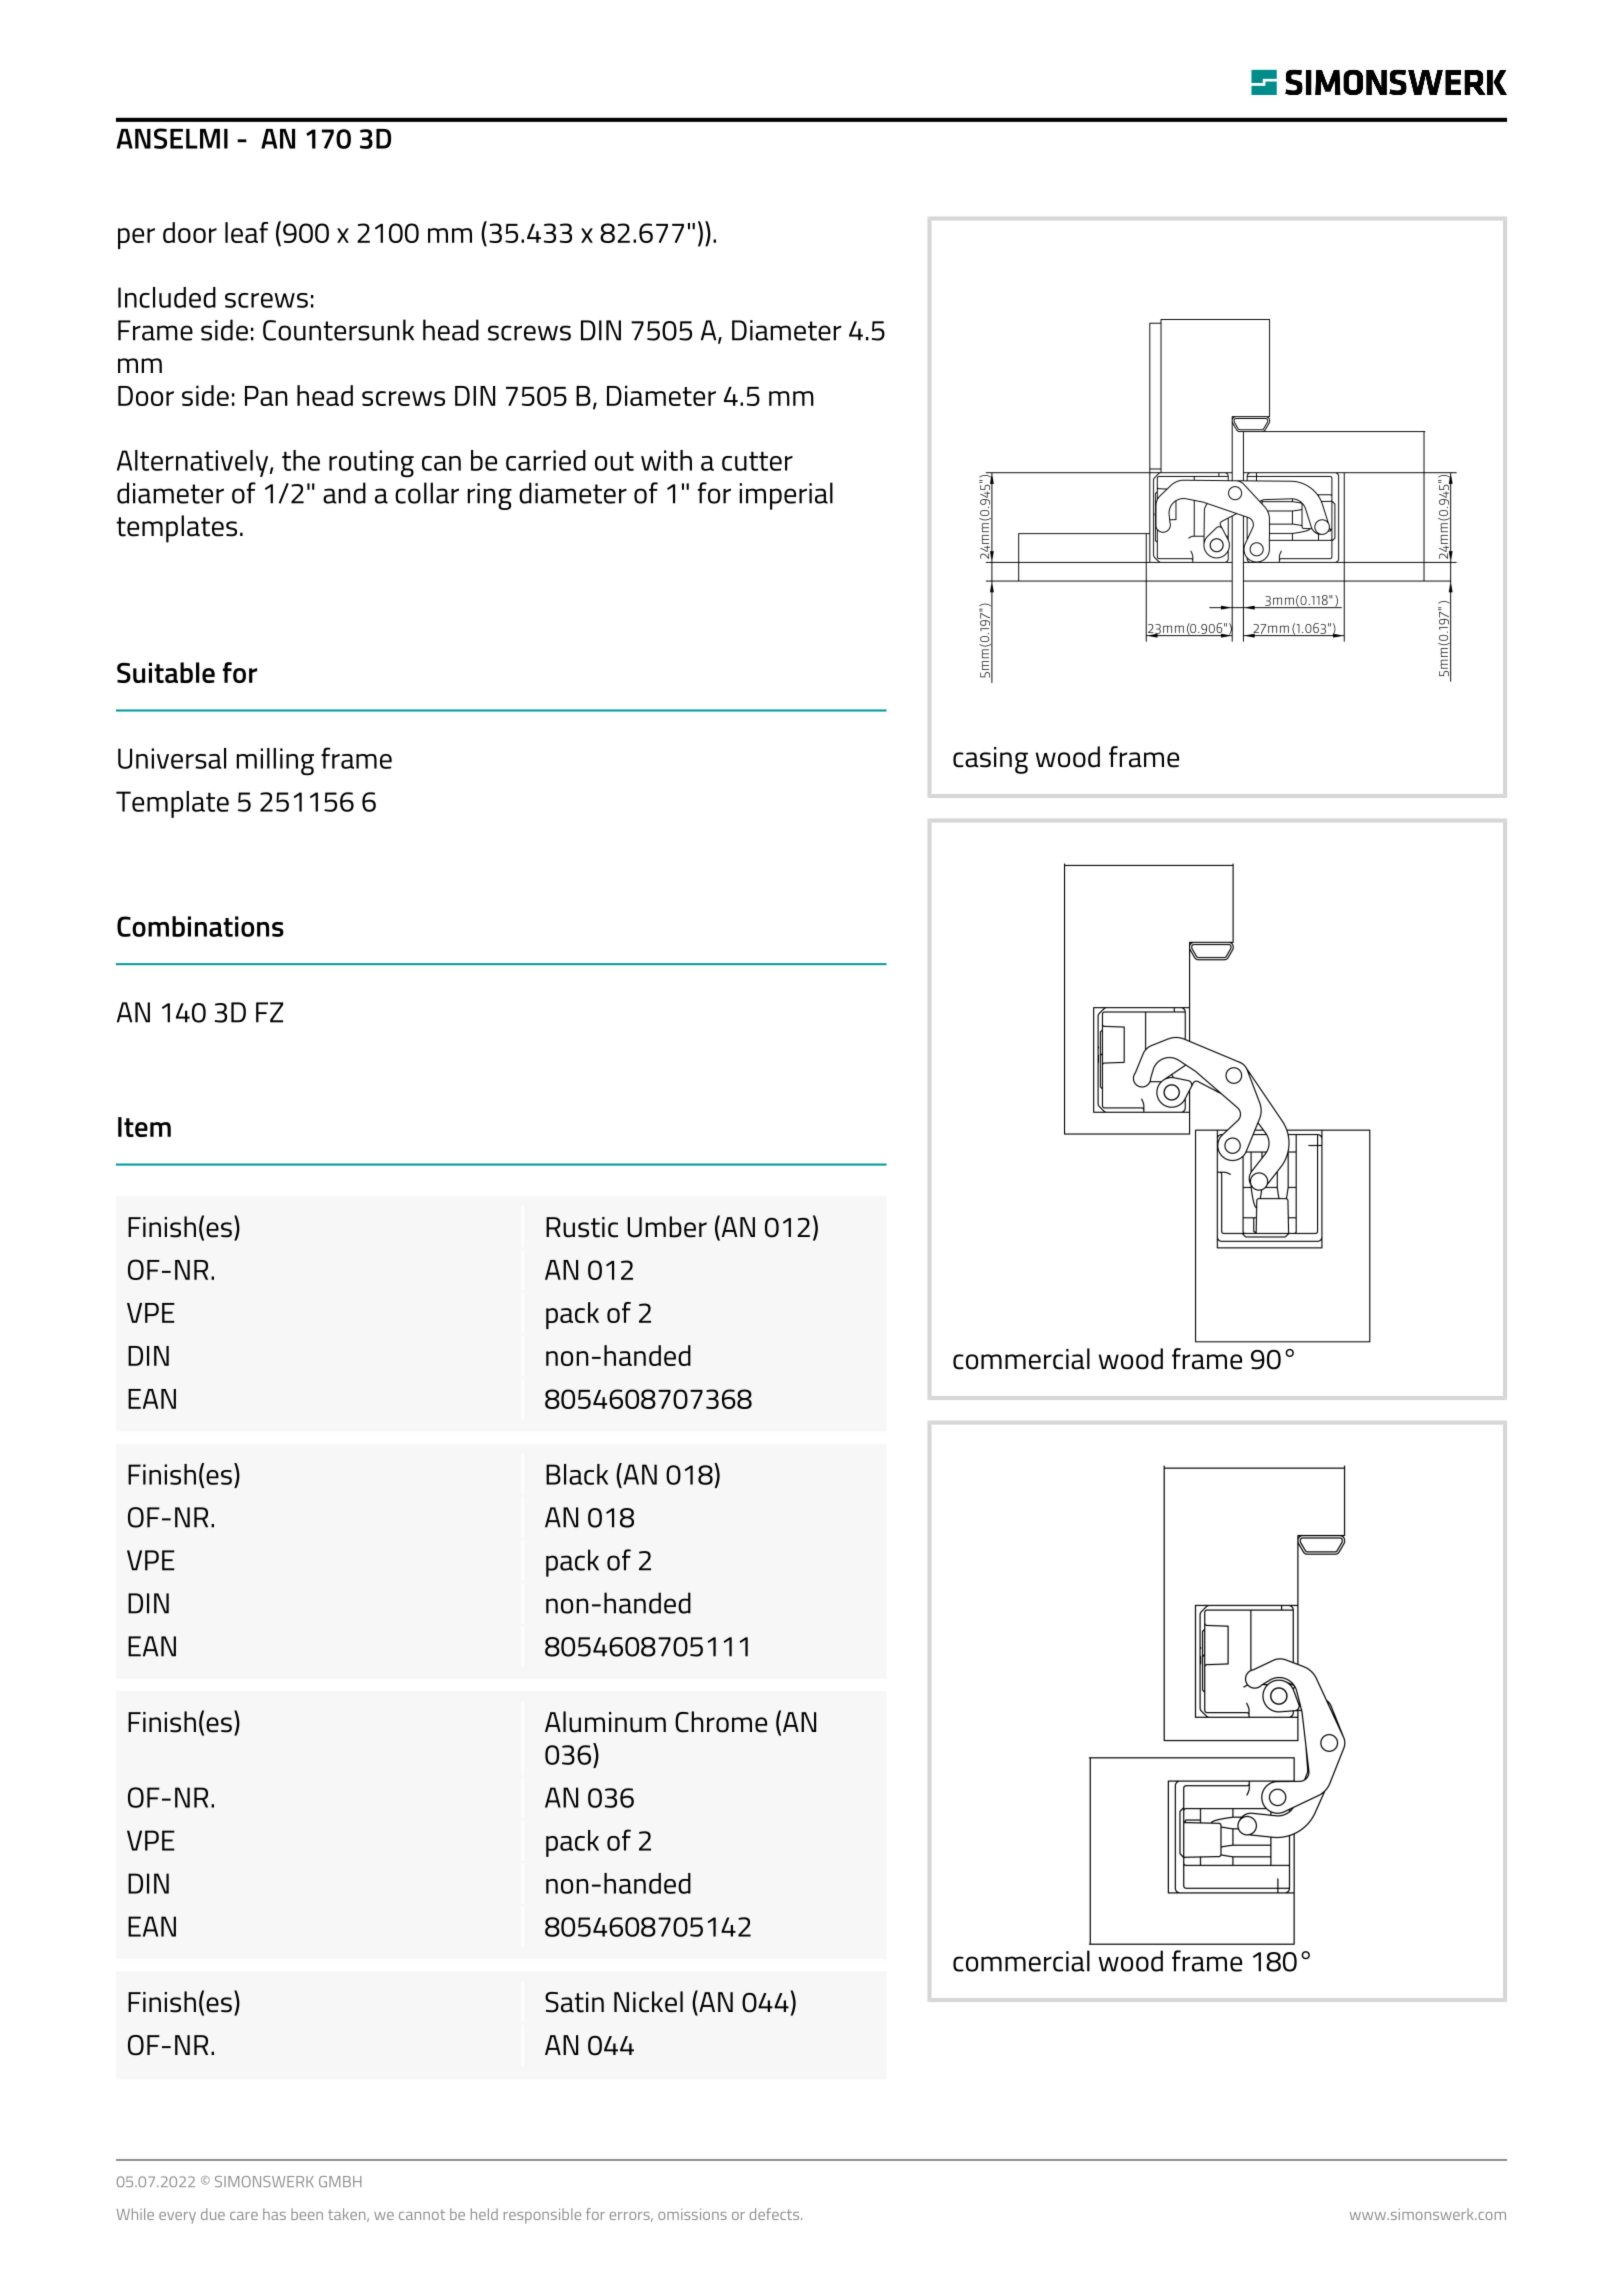 The image size is (1623, 2296). Describe the element at coordinates (244, 2216) in the page. I see `care` at that location.
